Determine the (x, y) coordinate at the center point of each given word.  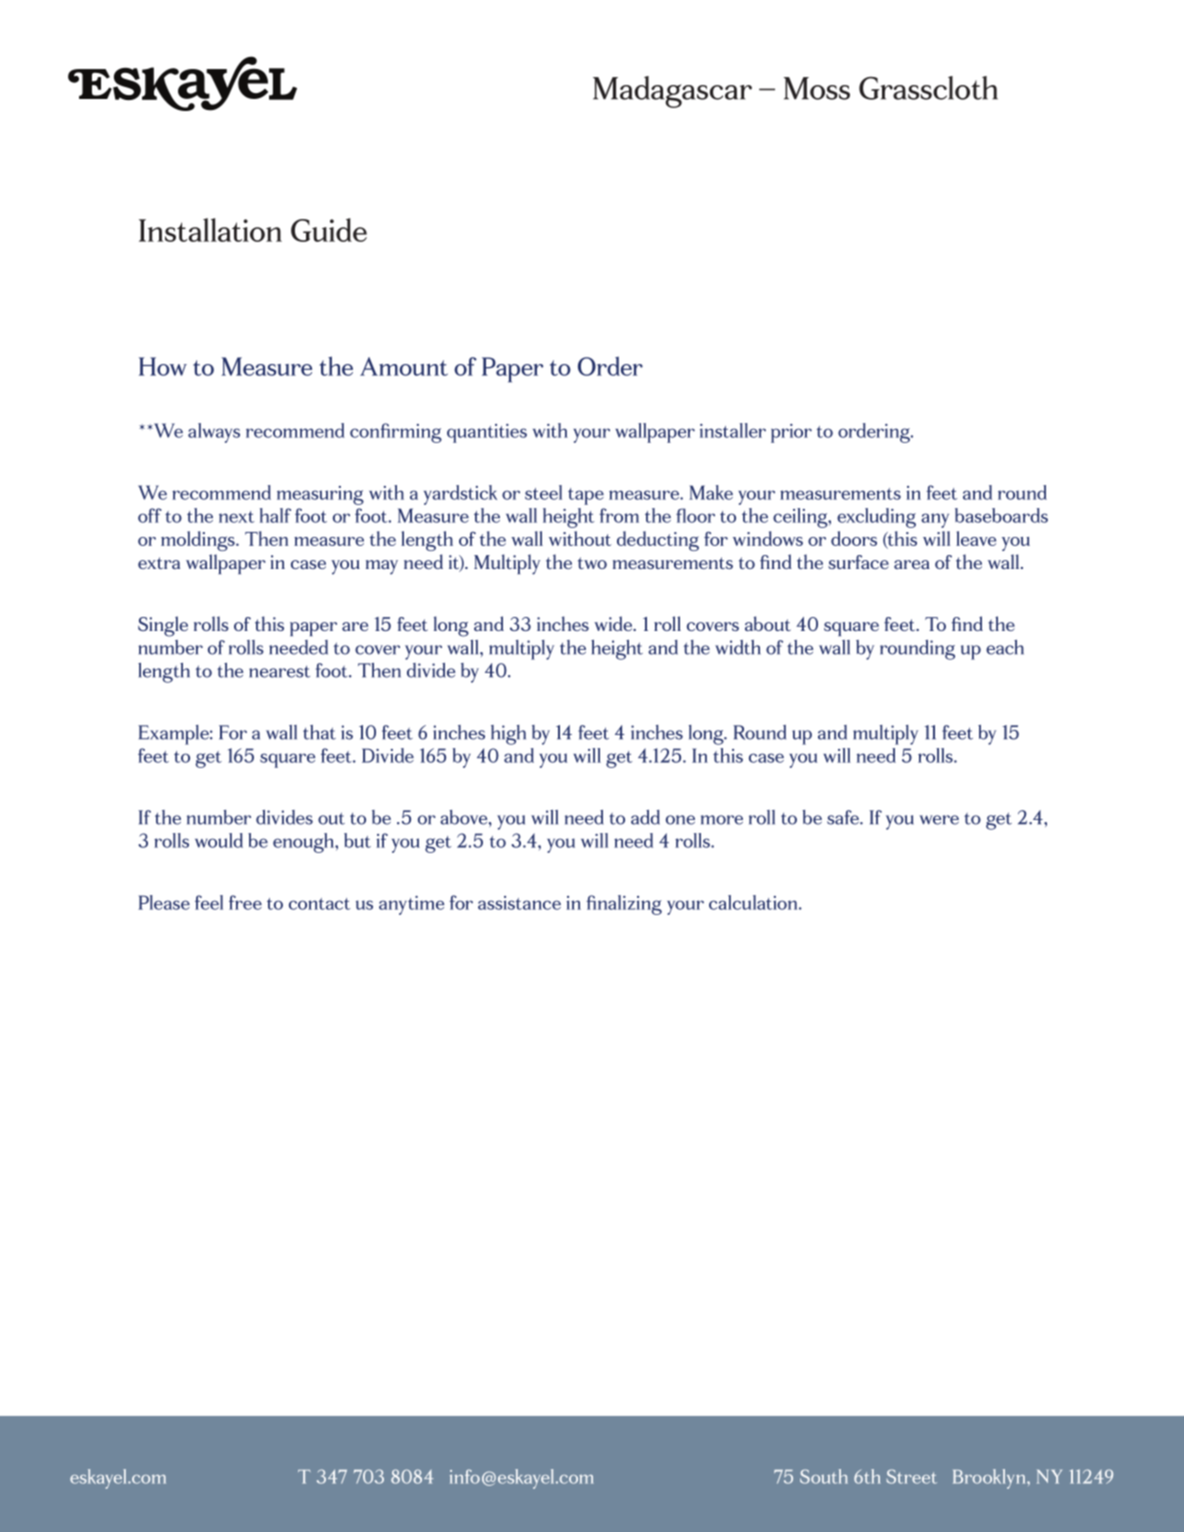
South (824, 1476)
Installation (210, 230)
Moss (817, 88)
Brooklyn (990, 1479)
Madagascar (672, 92)
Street (912, 1476)
